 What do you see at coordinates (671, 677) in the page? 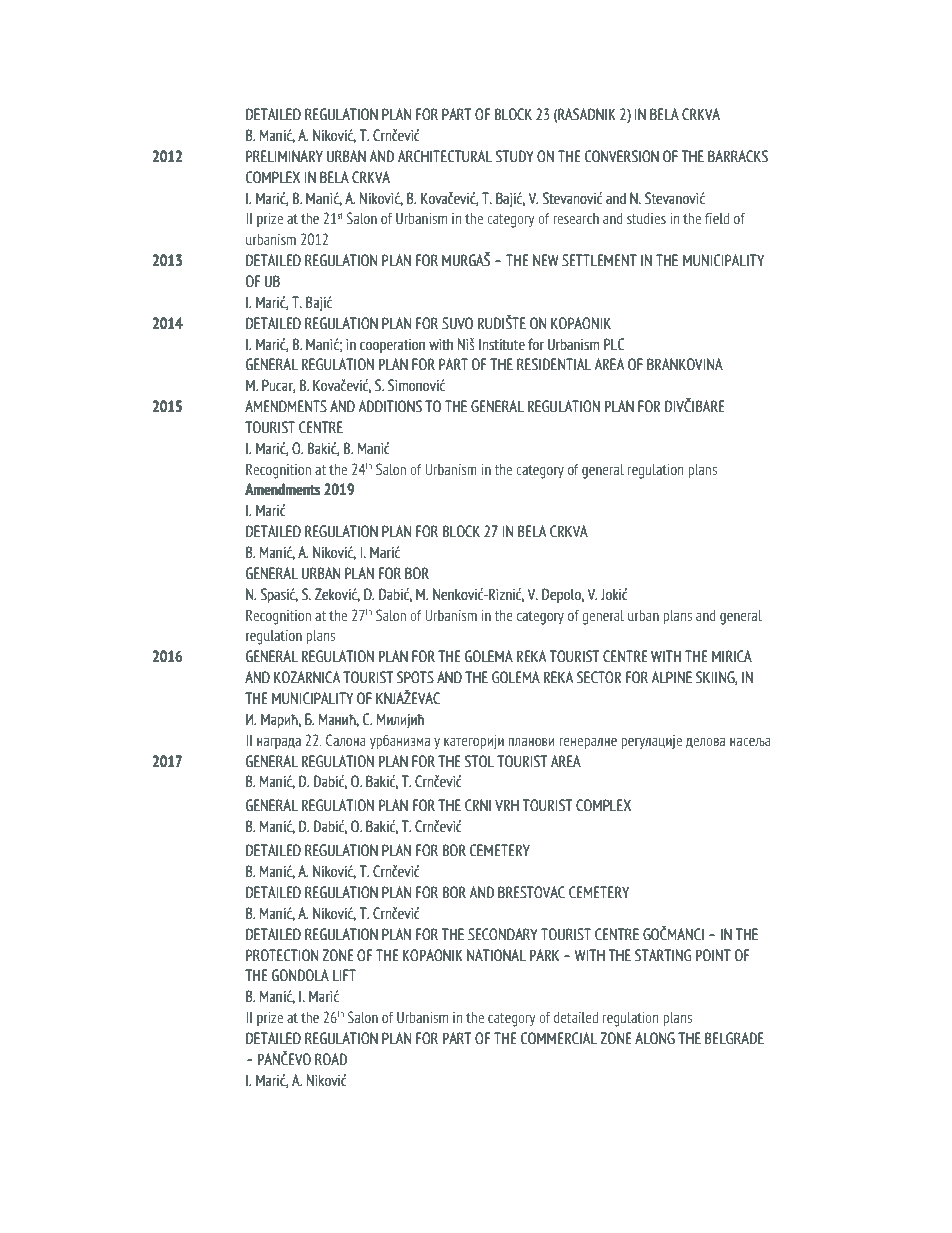
I see `ALPINE` at bounding box center [671, 677].
